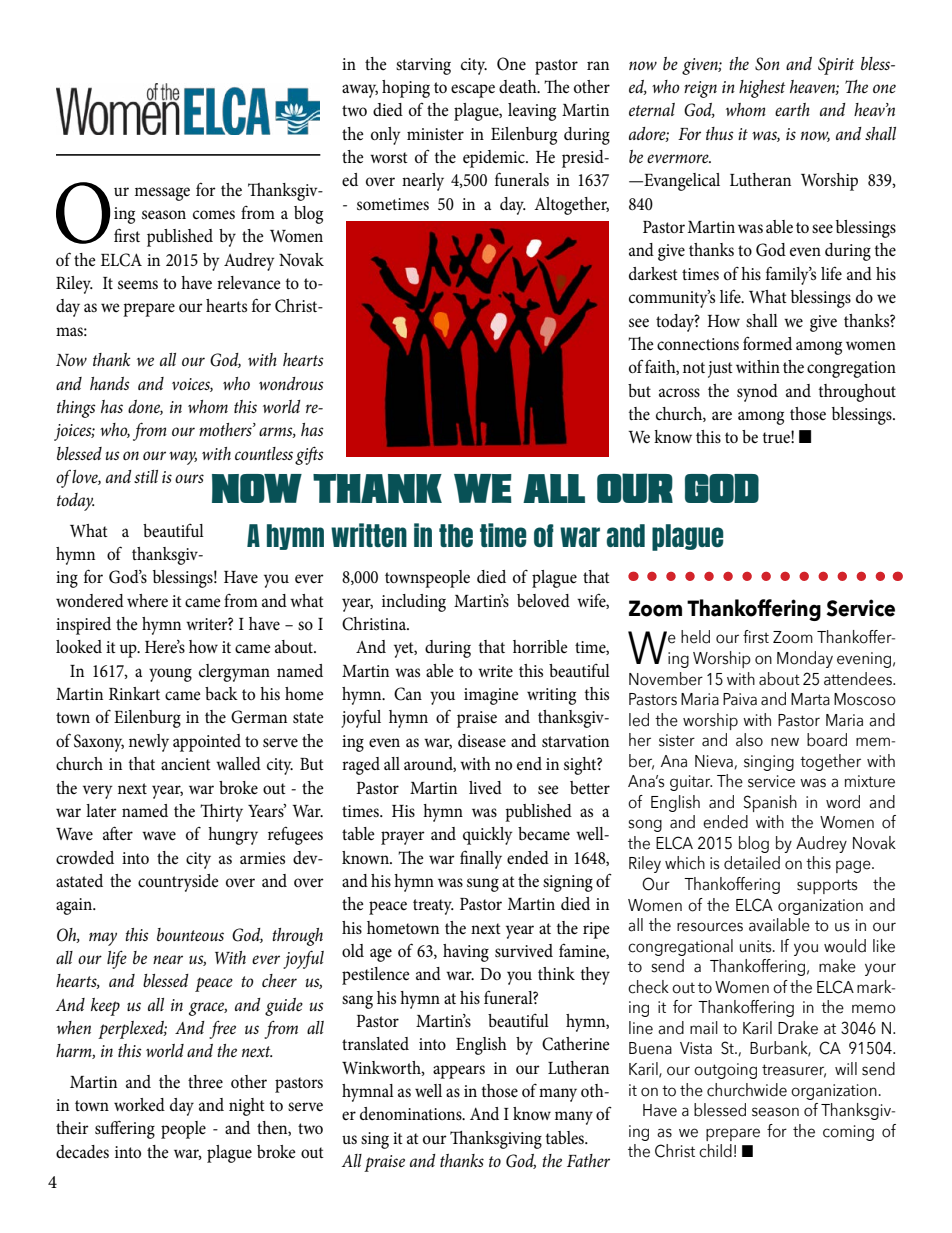 This image has height=1233, width=952. What do you see at coordinates (459, 1072) in the image?
I see `appears` at bounding box center [459, 1072].
